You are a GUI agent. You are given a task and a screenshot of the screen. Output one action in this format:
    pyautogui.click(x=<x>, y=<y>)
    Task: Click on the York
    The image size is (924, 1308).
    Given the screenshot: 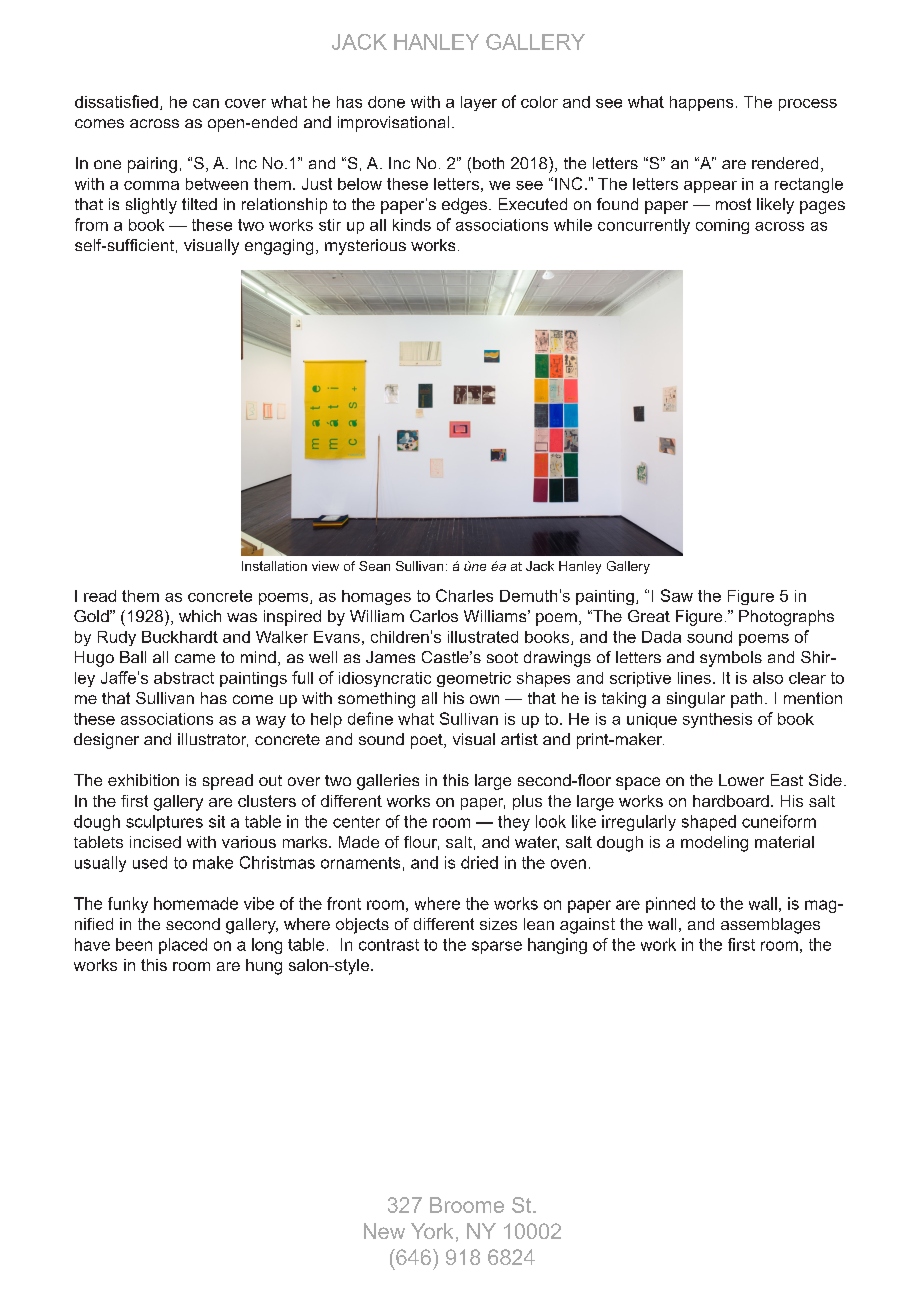 What is the action you would take?
    pyautogui.click(x=432, y=1231)
